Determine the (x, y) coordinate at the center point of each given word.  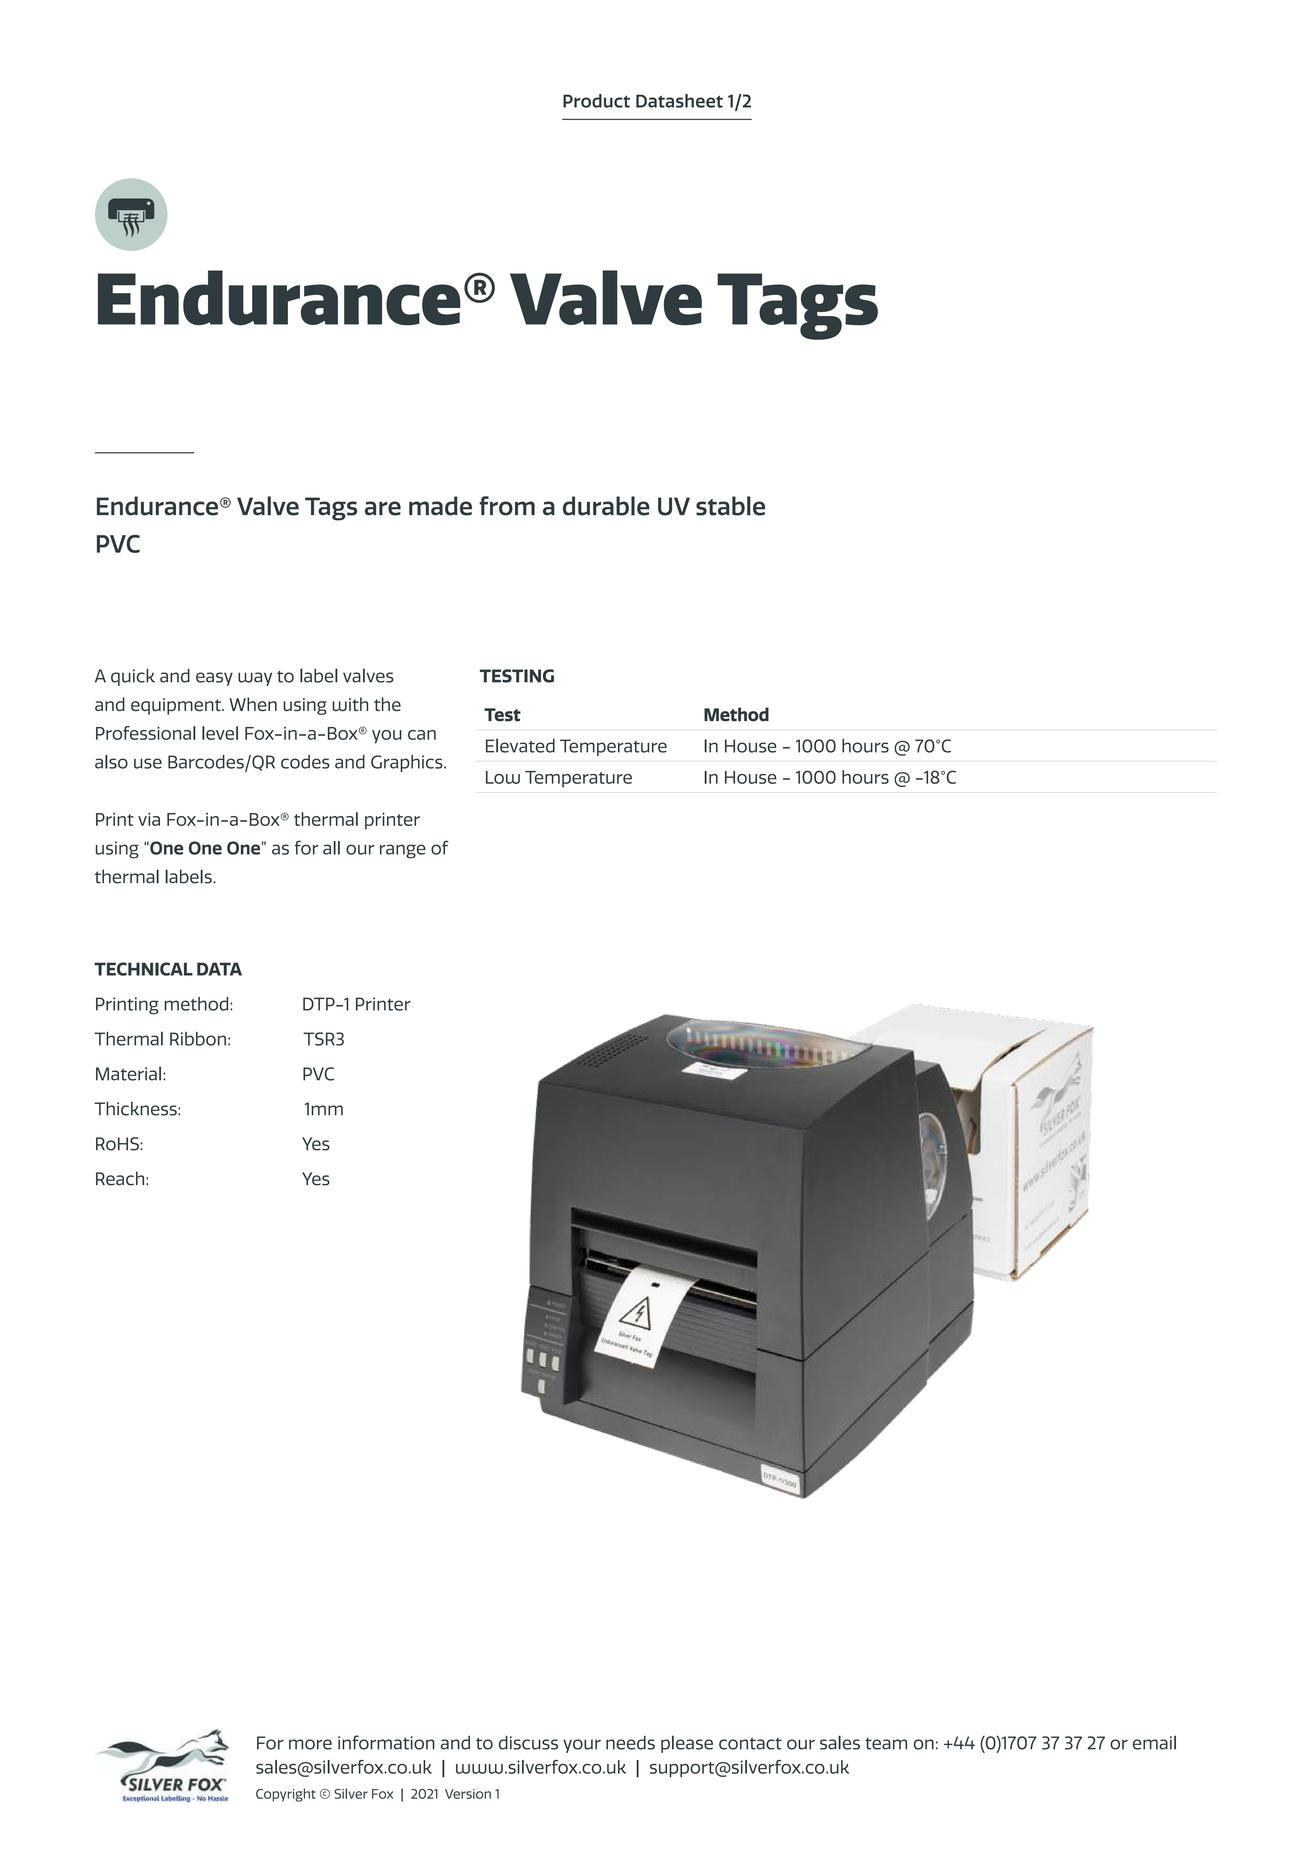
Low (503, 777)
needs (630, 1743)
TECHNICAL (143, 969)
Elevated (520, 745)
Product (596, 101)
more (310, 1744)
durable (606, 506)
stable (730, 506)
